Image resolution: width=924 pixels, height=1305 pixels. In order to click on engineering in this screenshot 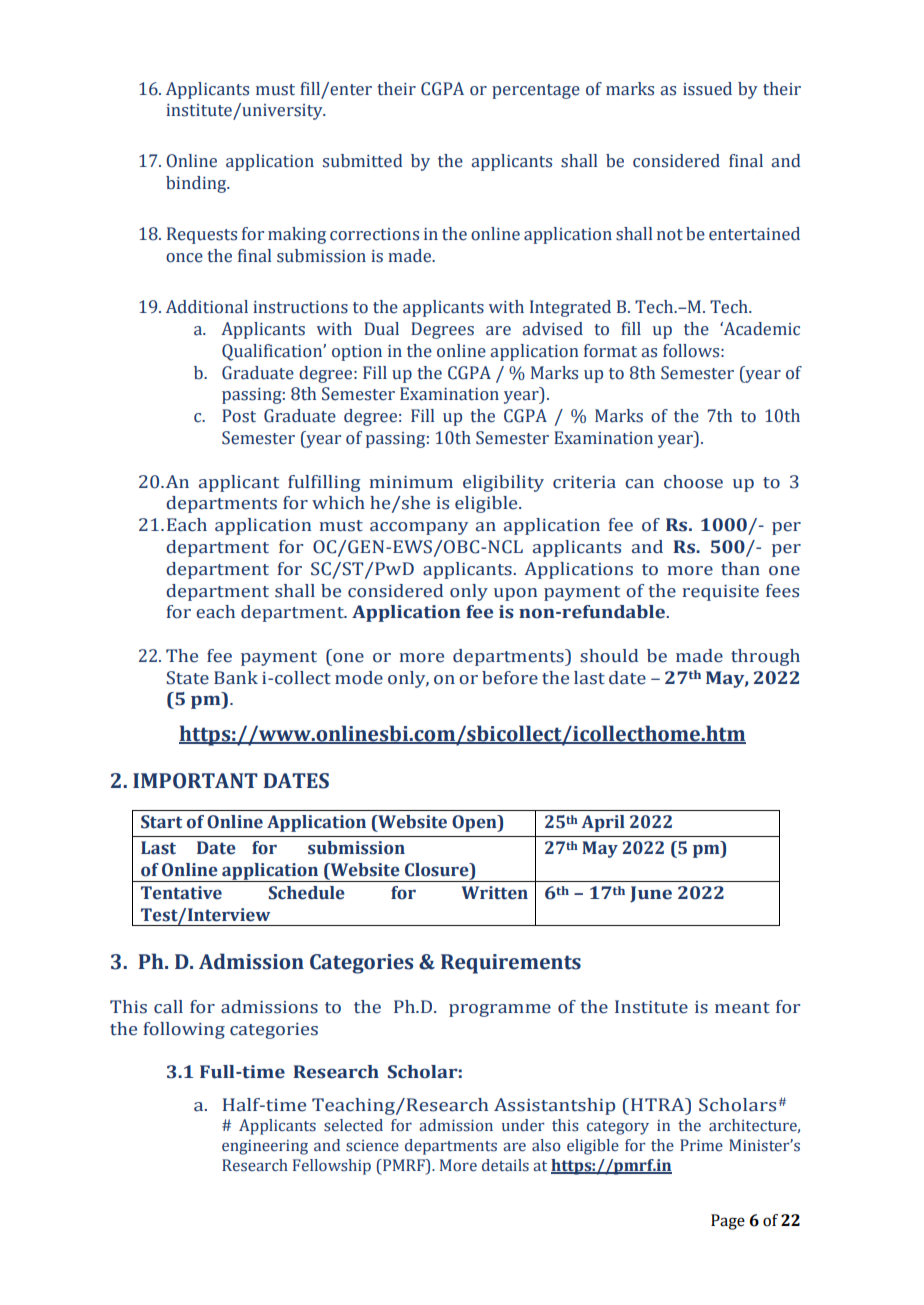, I will do `click(265, 1147)`.
